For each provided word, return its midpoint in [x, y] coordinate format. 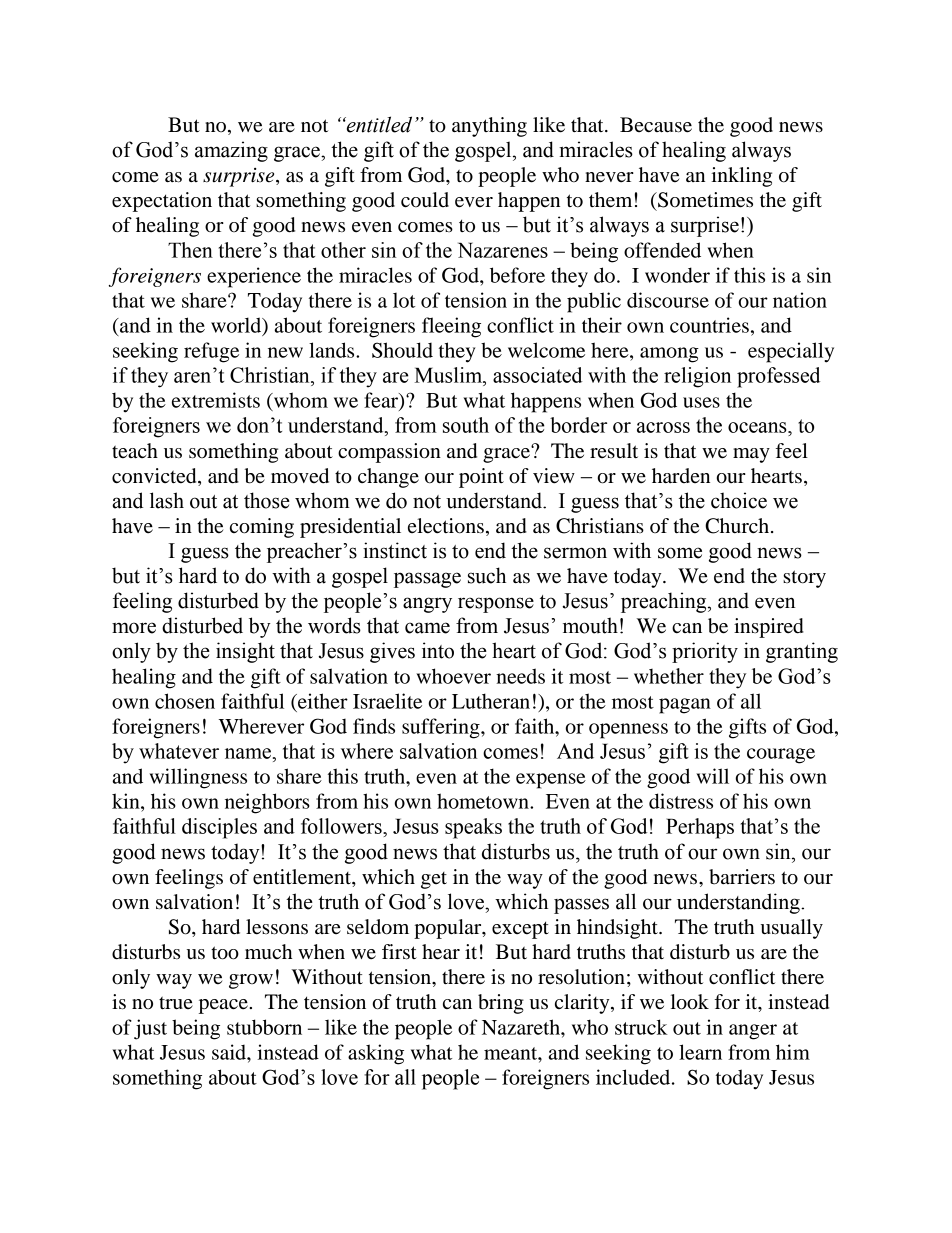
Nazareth [522, 1027]
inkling [741, 177]
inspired [769, 628]
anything [489, 127]
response [496, 605]
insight [245, 652]
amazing [231, 151]
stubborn [264, 1027]
